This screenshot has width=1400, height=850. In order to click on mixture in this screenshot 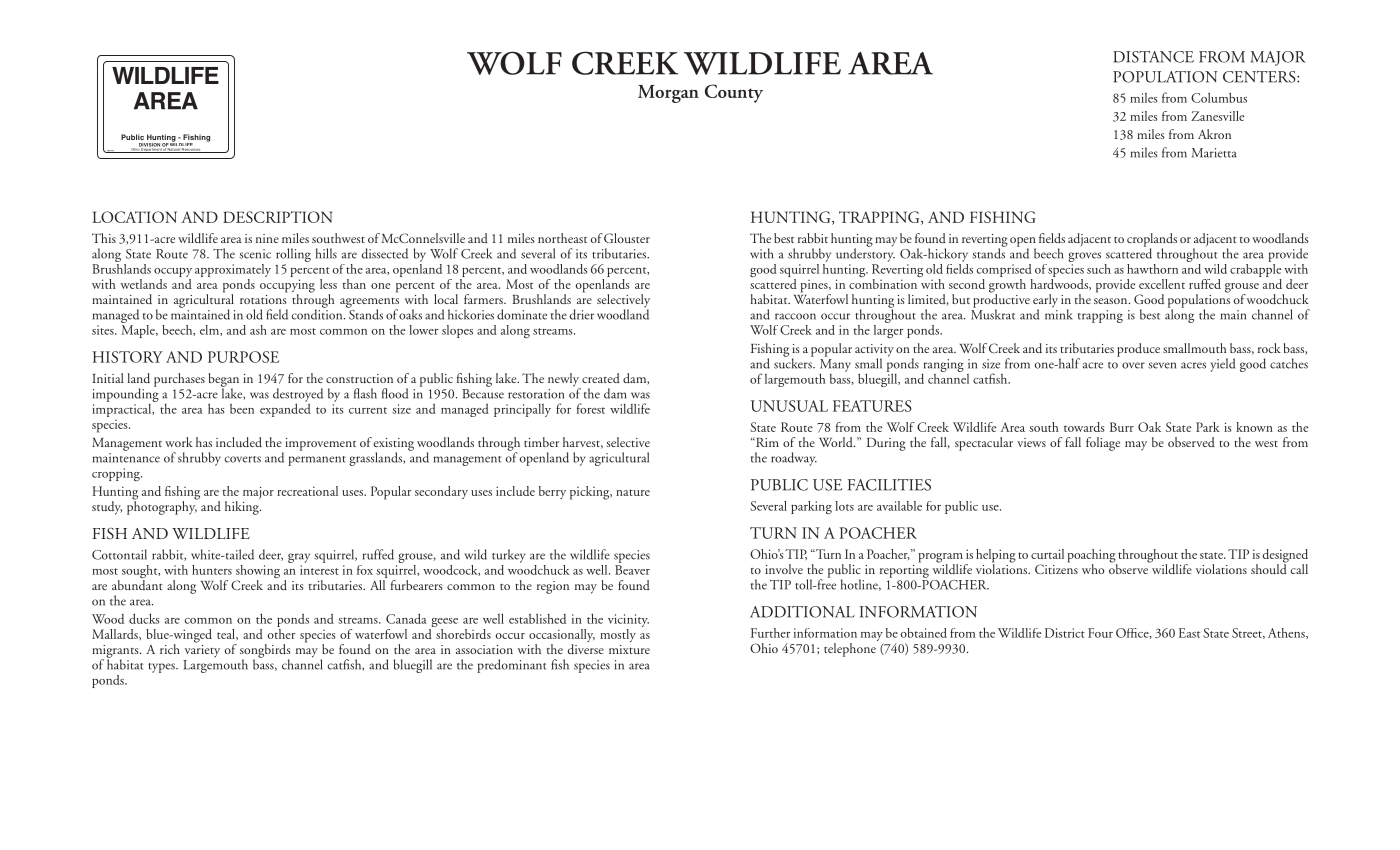, I will do `click(629, 649)`.
